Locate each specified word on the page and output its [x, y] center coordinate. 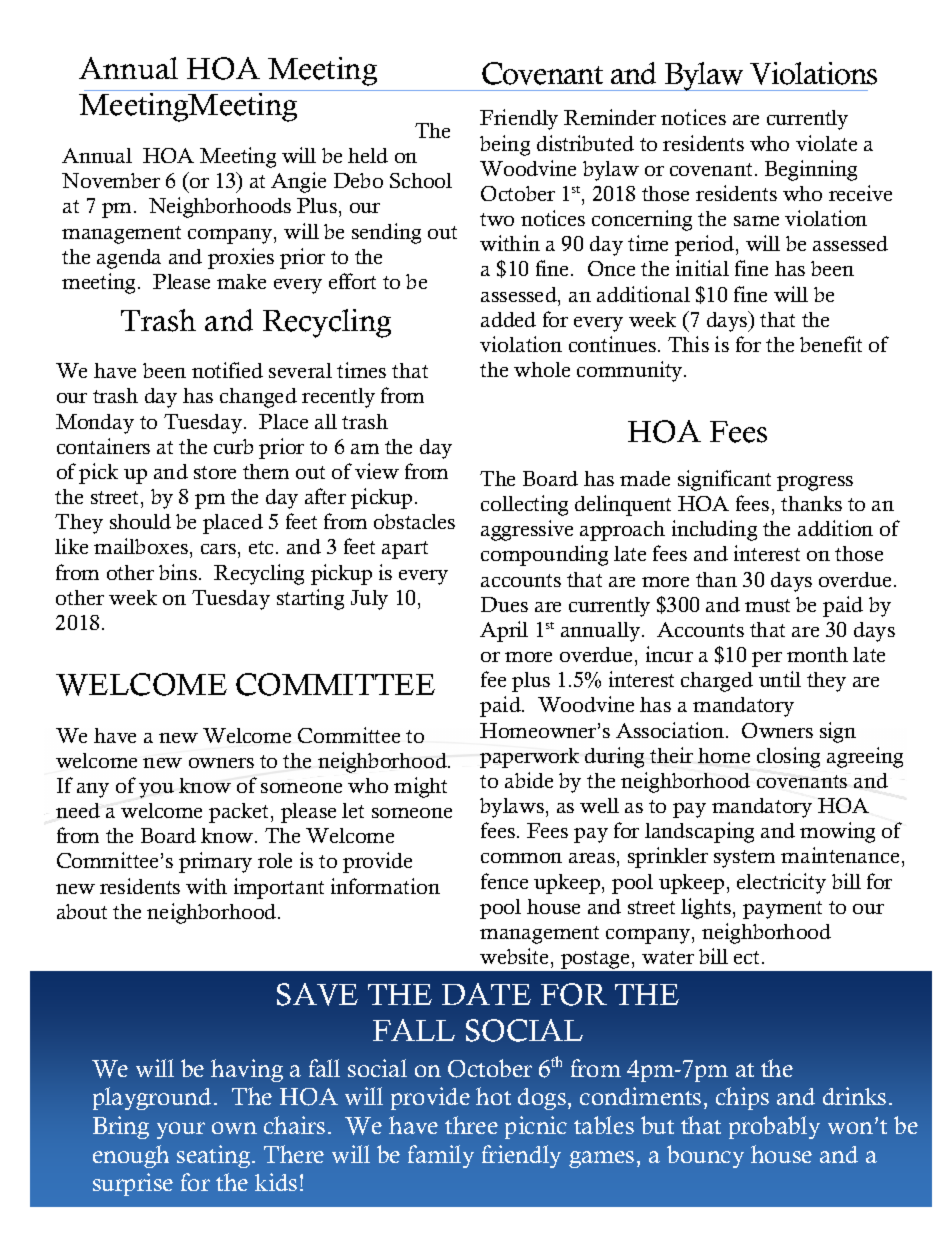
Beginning [811, 170]
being [505, 145]
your [181, 1130]
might [420, 787]
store [215, 472]
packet [240, 813]
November [111, 180]
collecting [524, 505]
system [744, 859]
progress [815, 483]
